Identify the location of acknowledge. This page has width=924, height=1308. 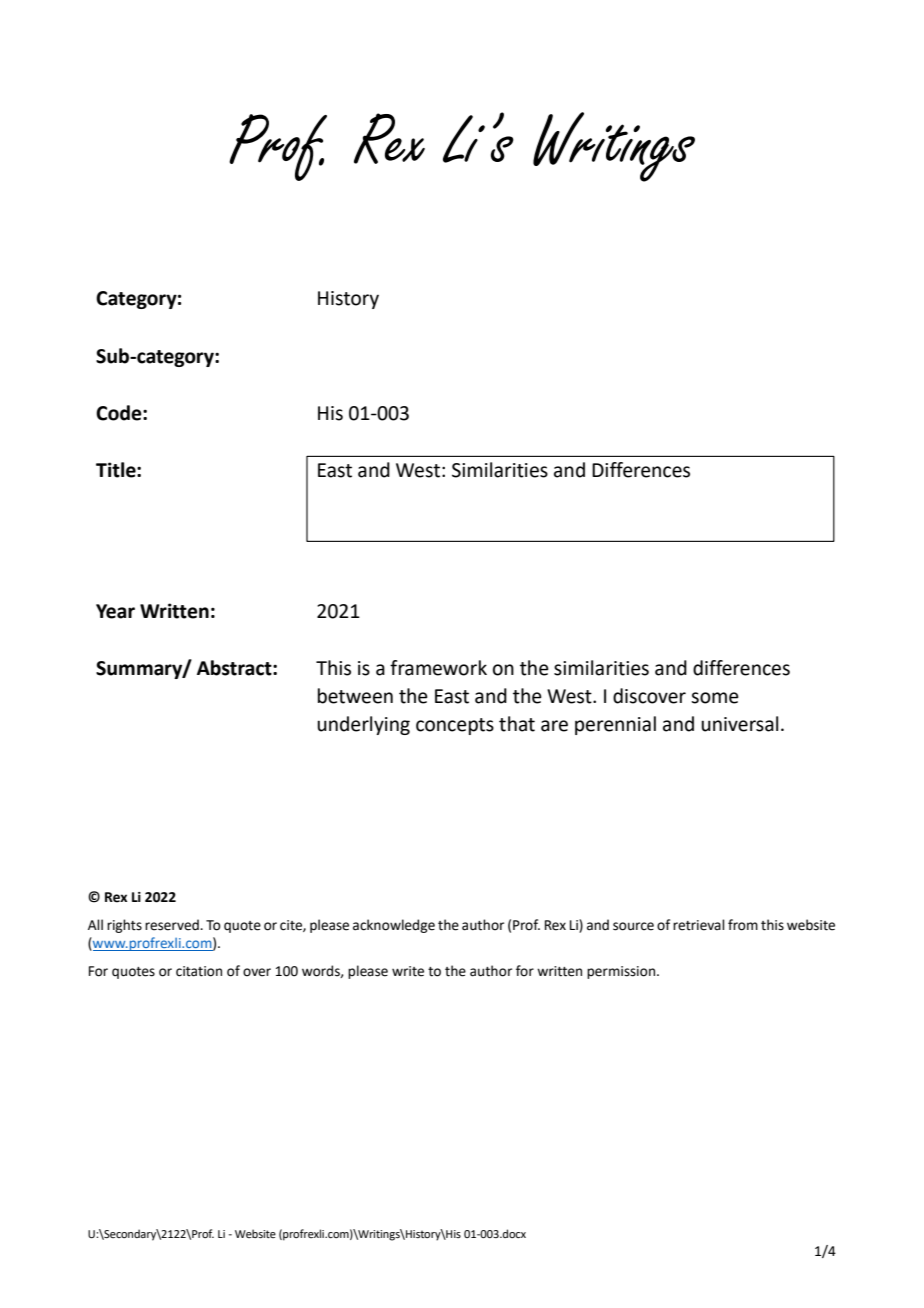
(394, 926).
